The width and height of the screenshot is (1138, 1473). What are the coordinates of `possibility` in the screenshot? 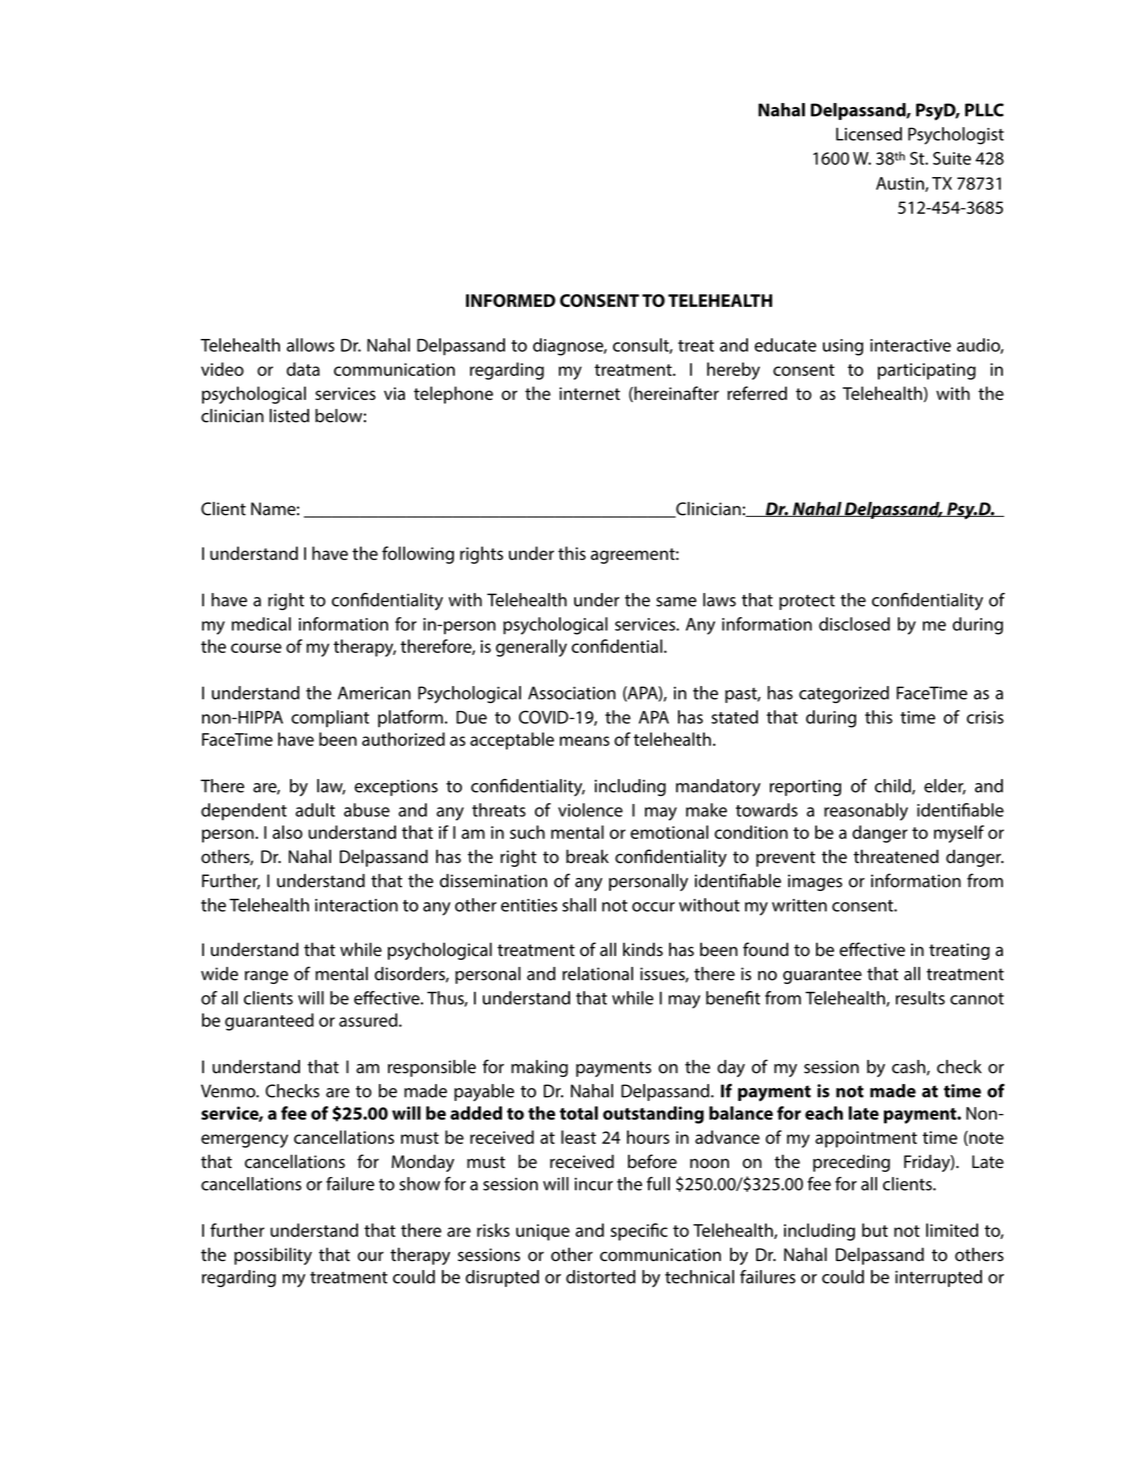 It's located at (273, 1256).
